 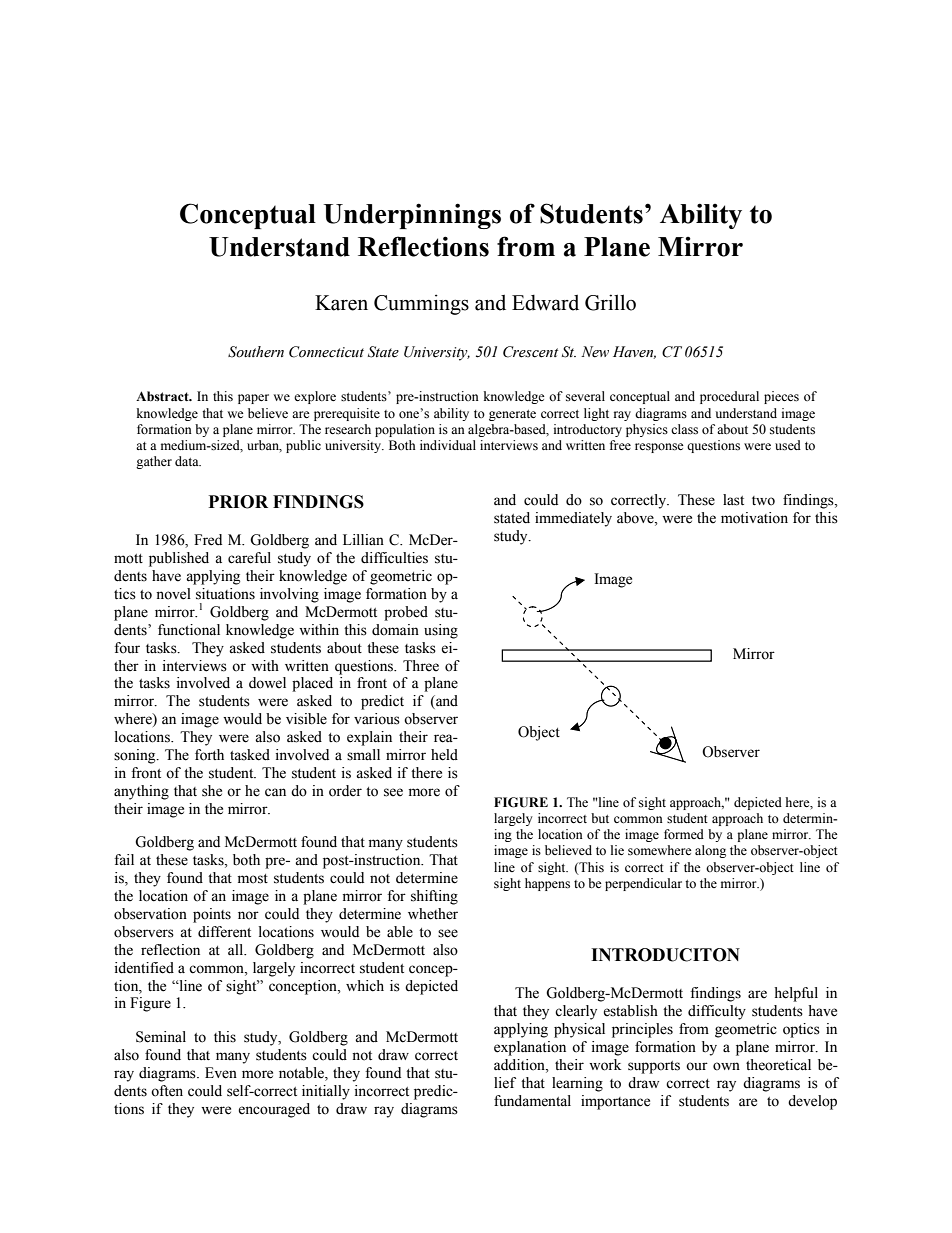 What do you see at coordinates (221, 1073) in the screenshot?
I see `Even` at bounding box center [221, 1073].
